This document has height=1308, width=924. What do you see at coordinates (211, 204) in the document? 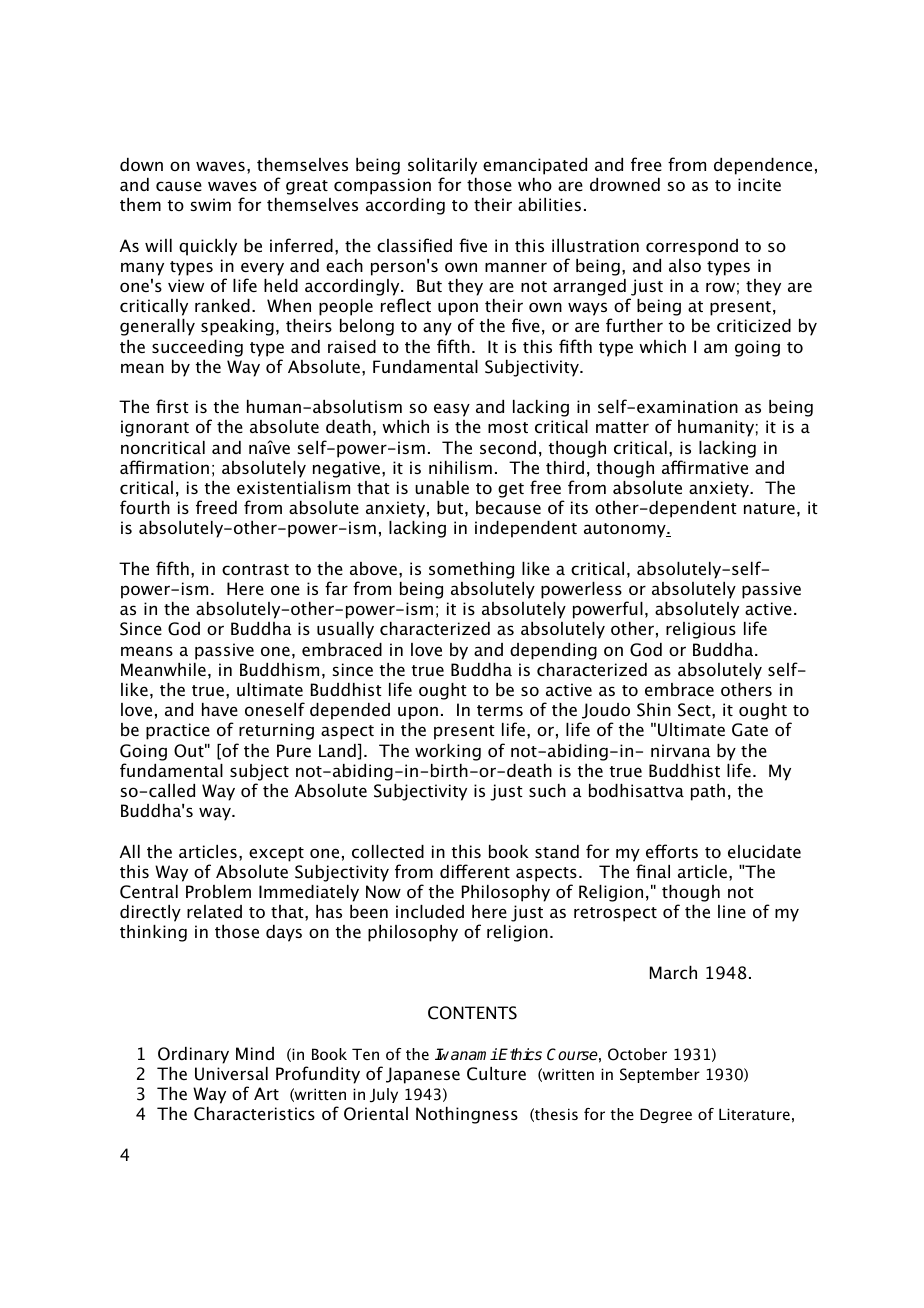
I see `swim` at bounding box center [211, 204].
